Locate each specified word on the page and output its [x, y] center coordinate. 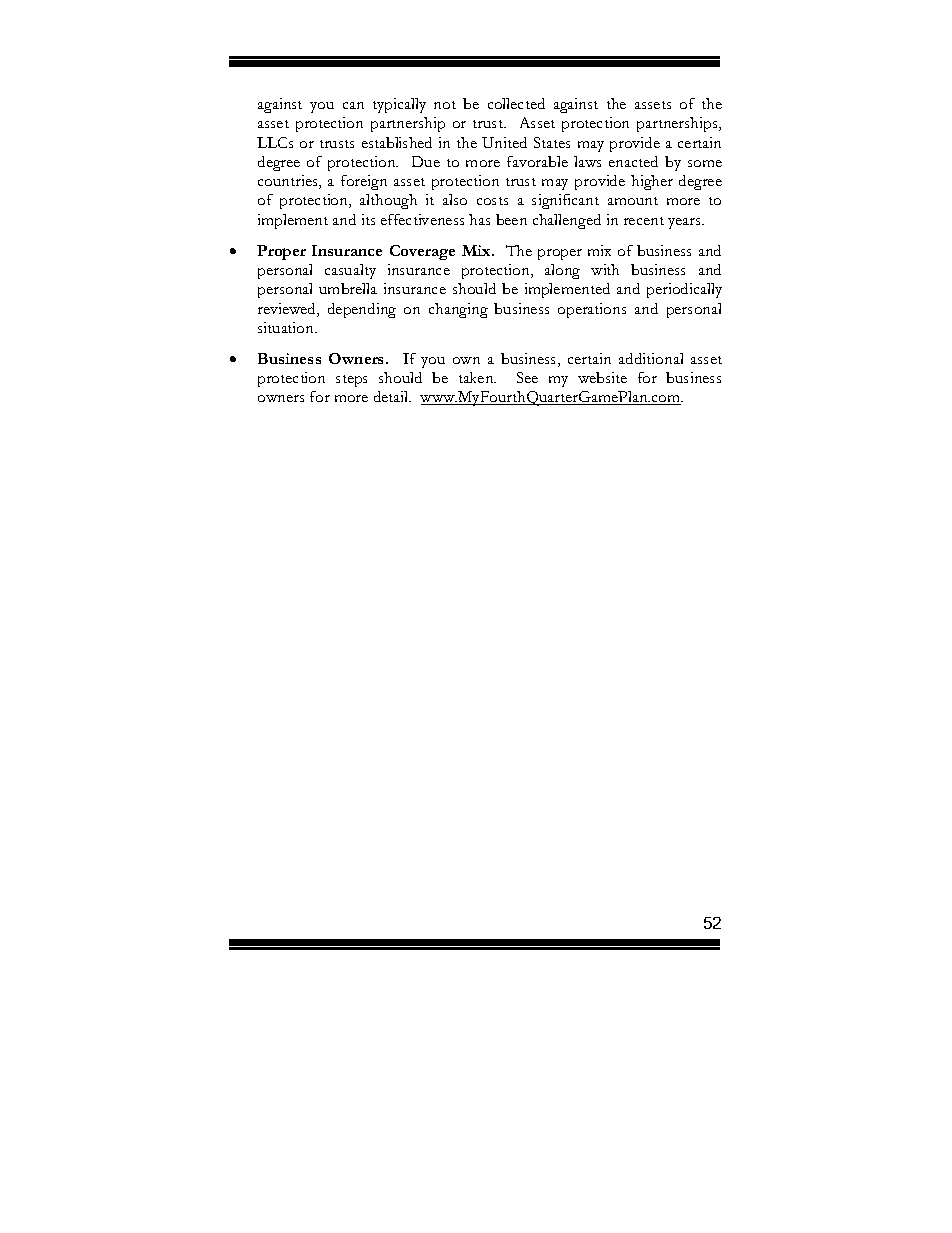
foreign [364, 182]
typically [399, 105]
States [552, 142]
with [605, 269]
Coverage [422, 252]
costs [492, 201]
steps [351, 381]
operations [592, 310]
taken [477, 377]
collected [516, 103]
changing [458, 310]
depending [362, 310]
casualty [350, 271]
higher [652, 182]
